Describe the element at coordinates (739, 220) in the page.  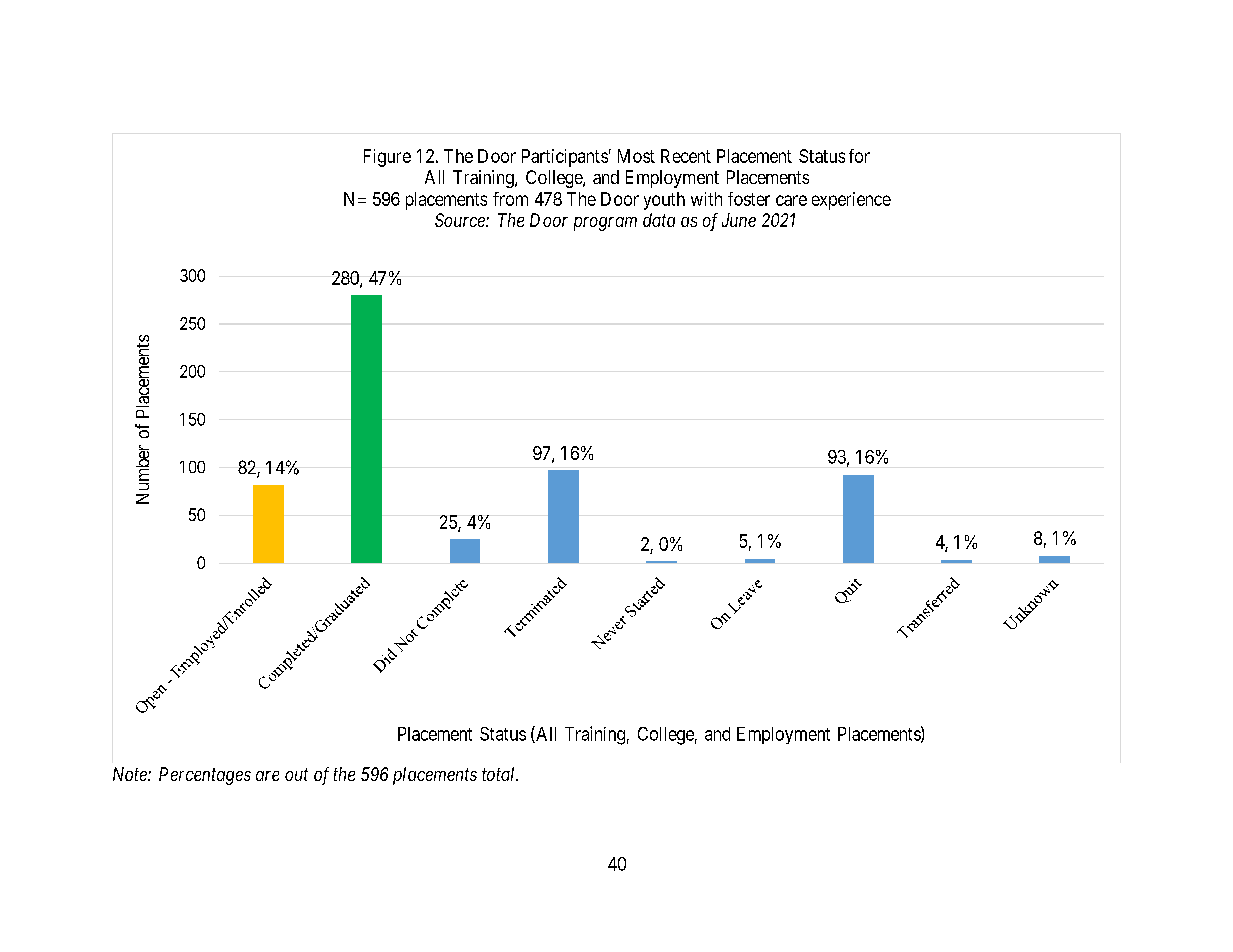
I see `June` at that location.
